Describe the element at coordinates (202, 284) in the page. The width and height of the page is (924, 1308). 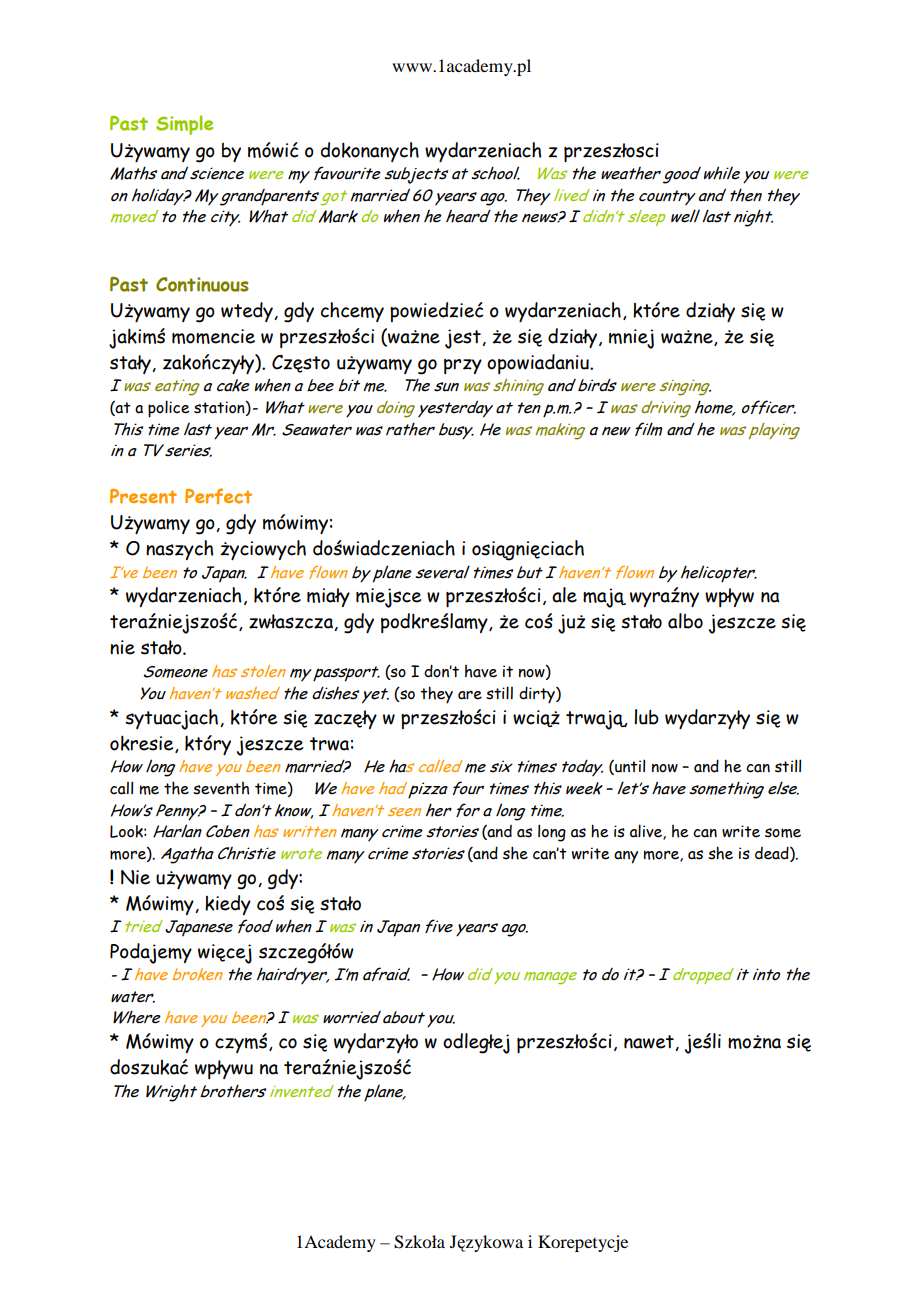
I see `Continuous` at that location.
